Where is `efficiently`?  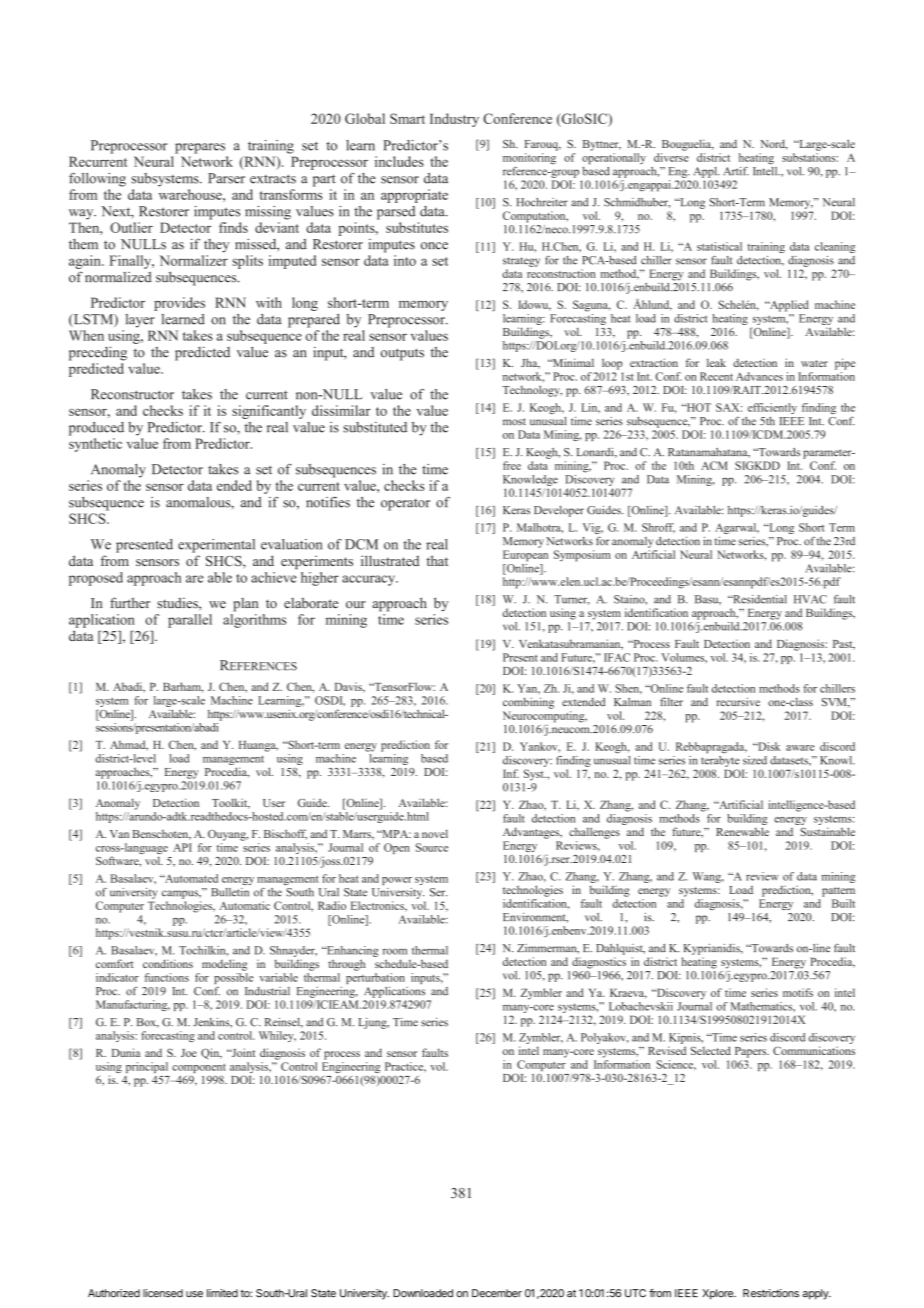 efficiently is located at coordinates (772, 408).
